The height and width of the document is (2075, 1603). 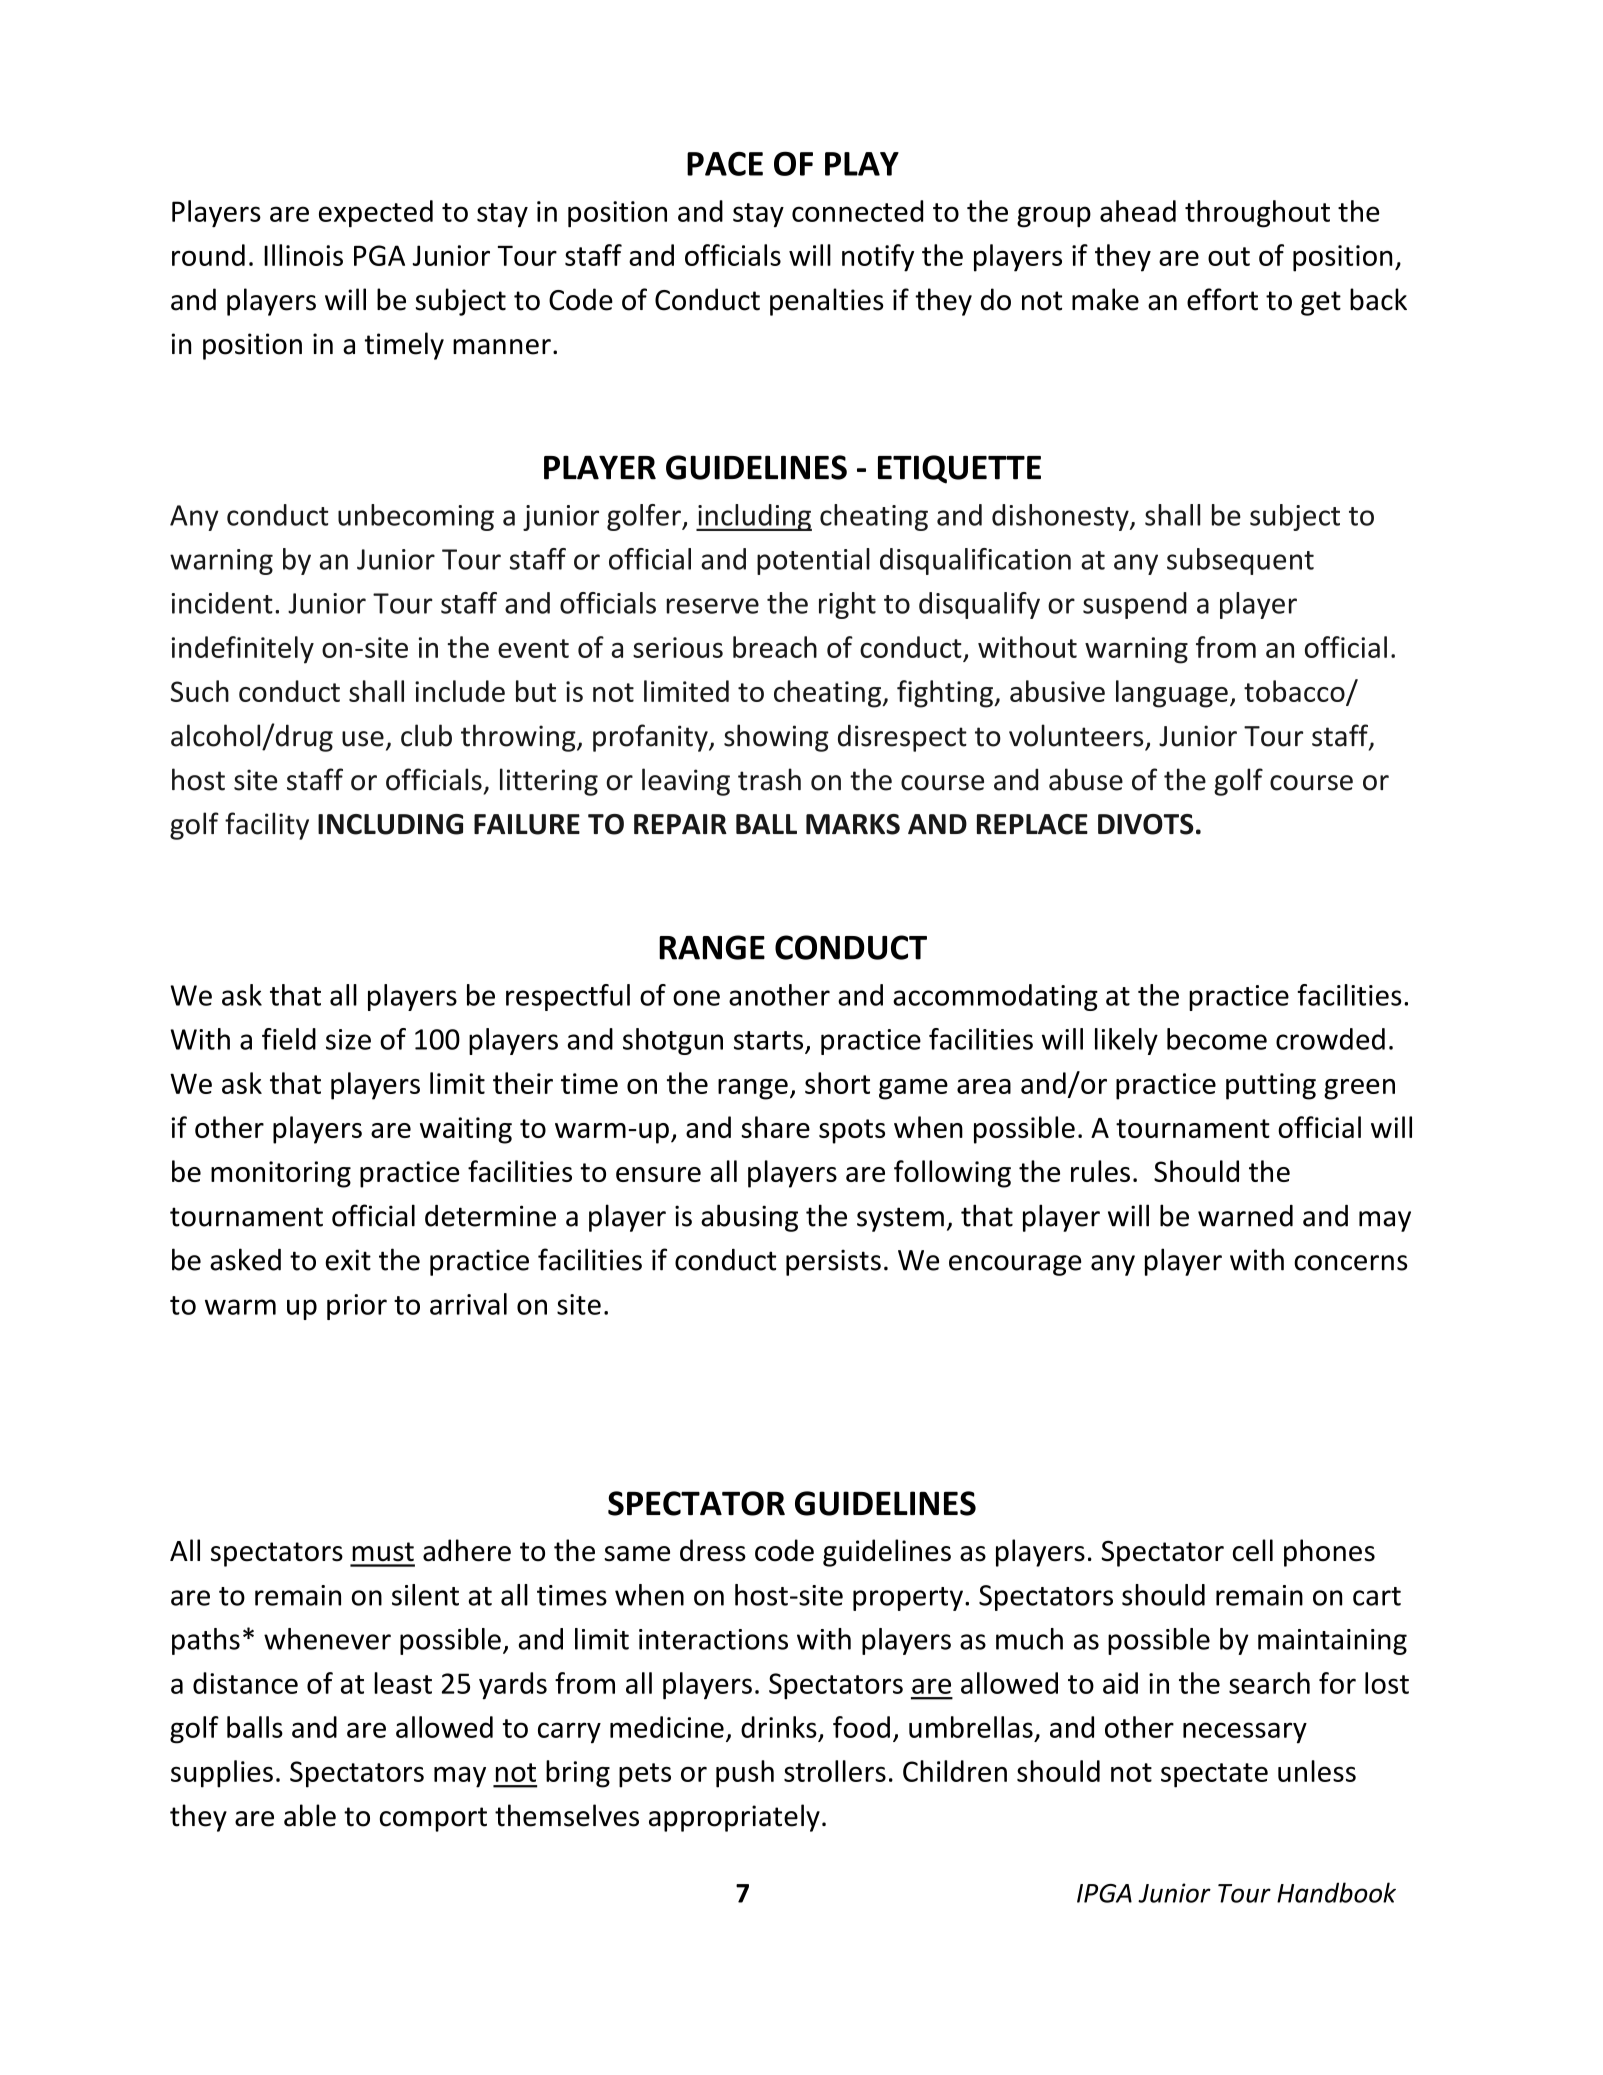 What do you see at coordinates (768, 1040) in the document?
I see `starts` at bounding box center [768, 1040].
